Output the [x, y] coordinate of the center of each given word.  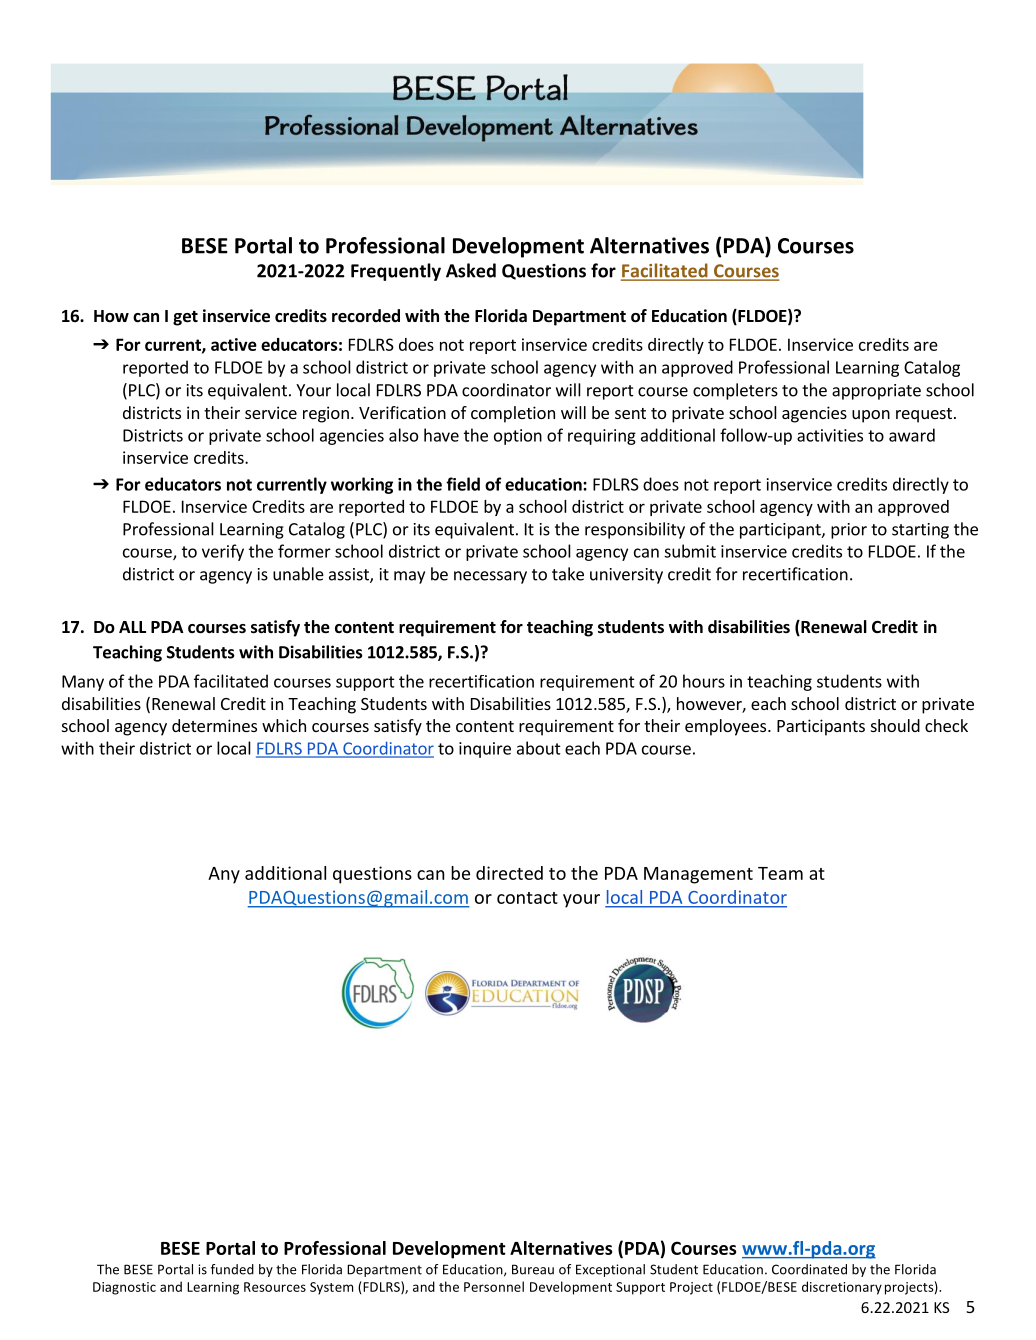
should [895, 725]
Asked [471, 270]
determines [214, 725]
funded [232, 1269]
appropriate [876, 392]
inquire [485, 750]
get [185, 318]
